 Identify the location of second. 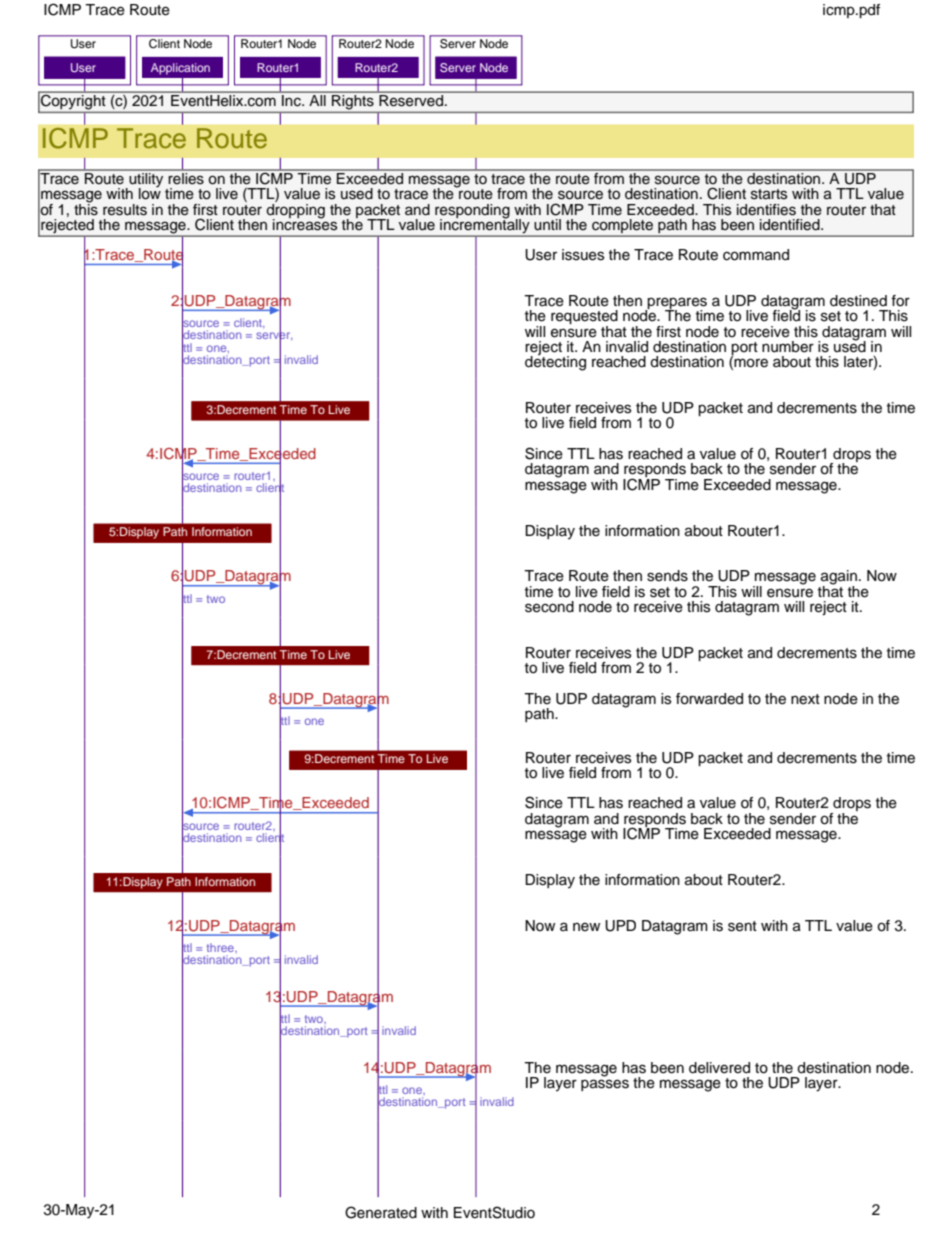
(549, 607).
